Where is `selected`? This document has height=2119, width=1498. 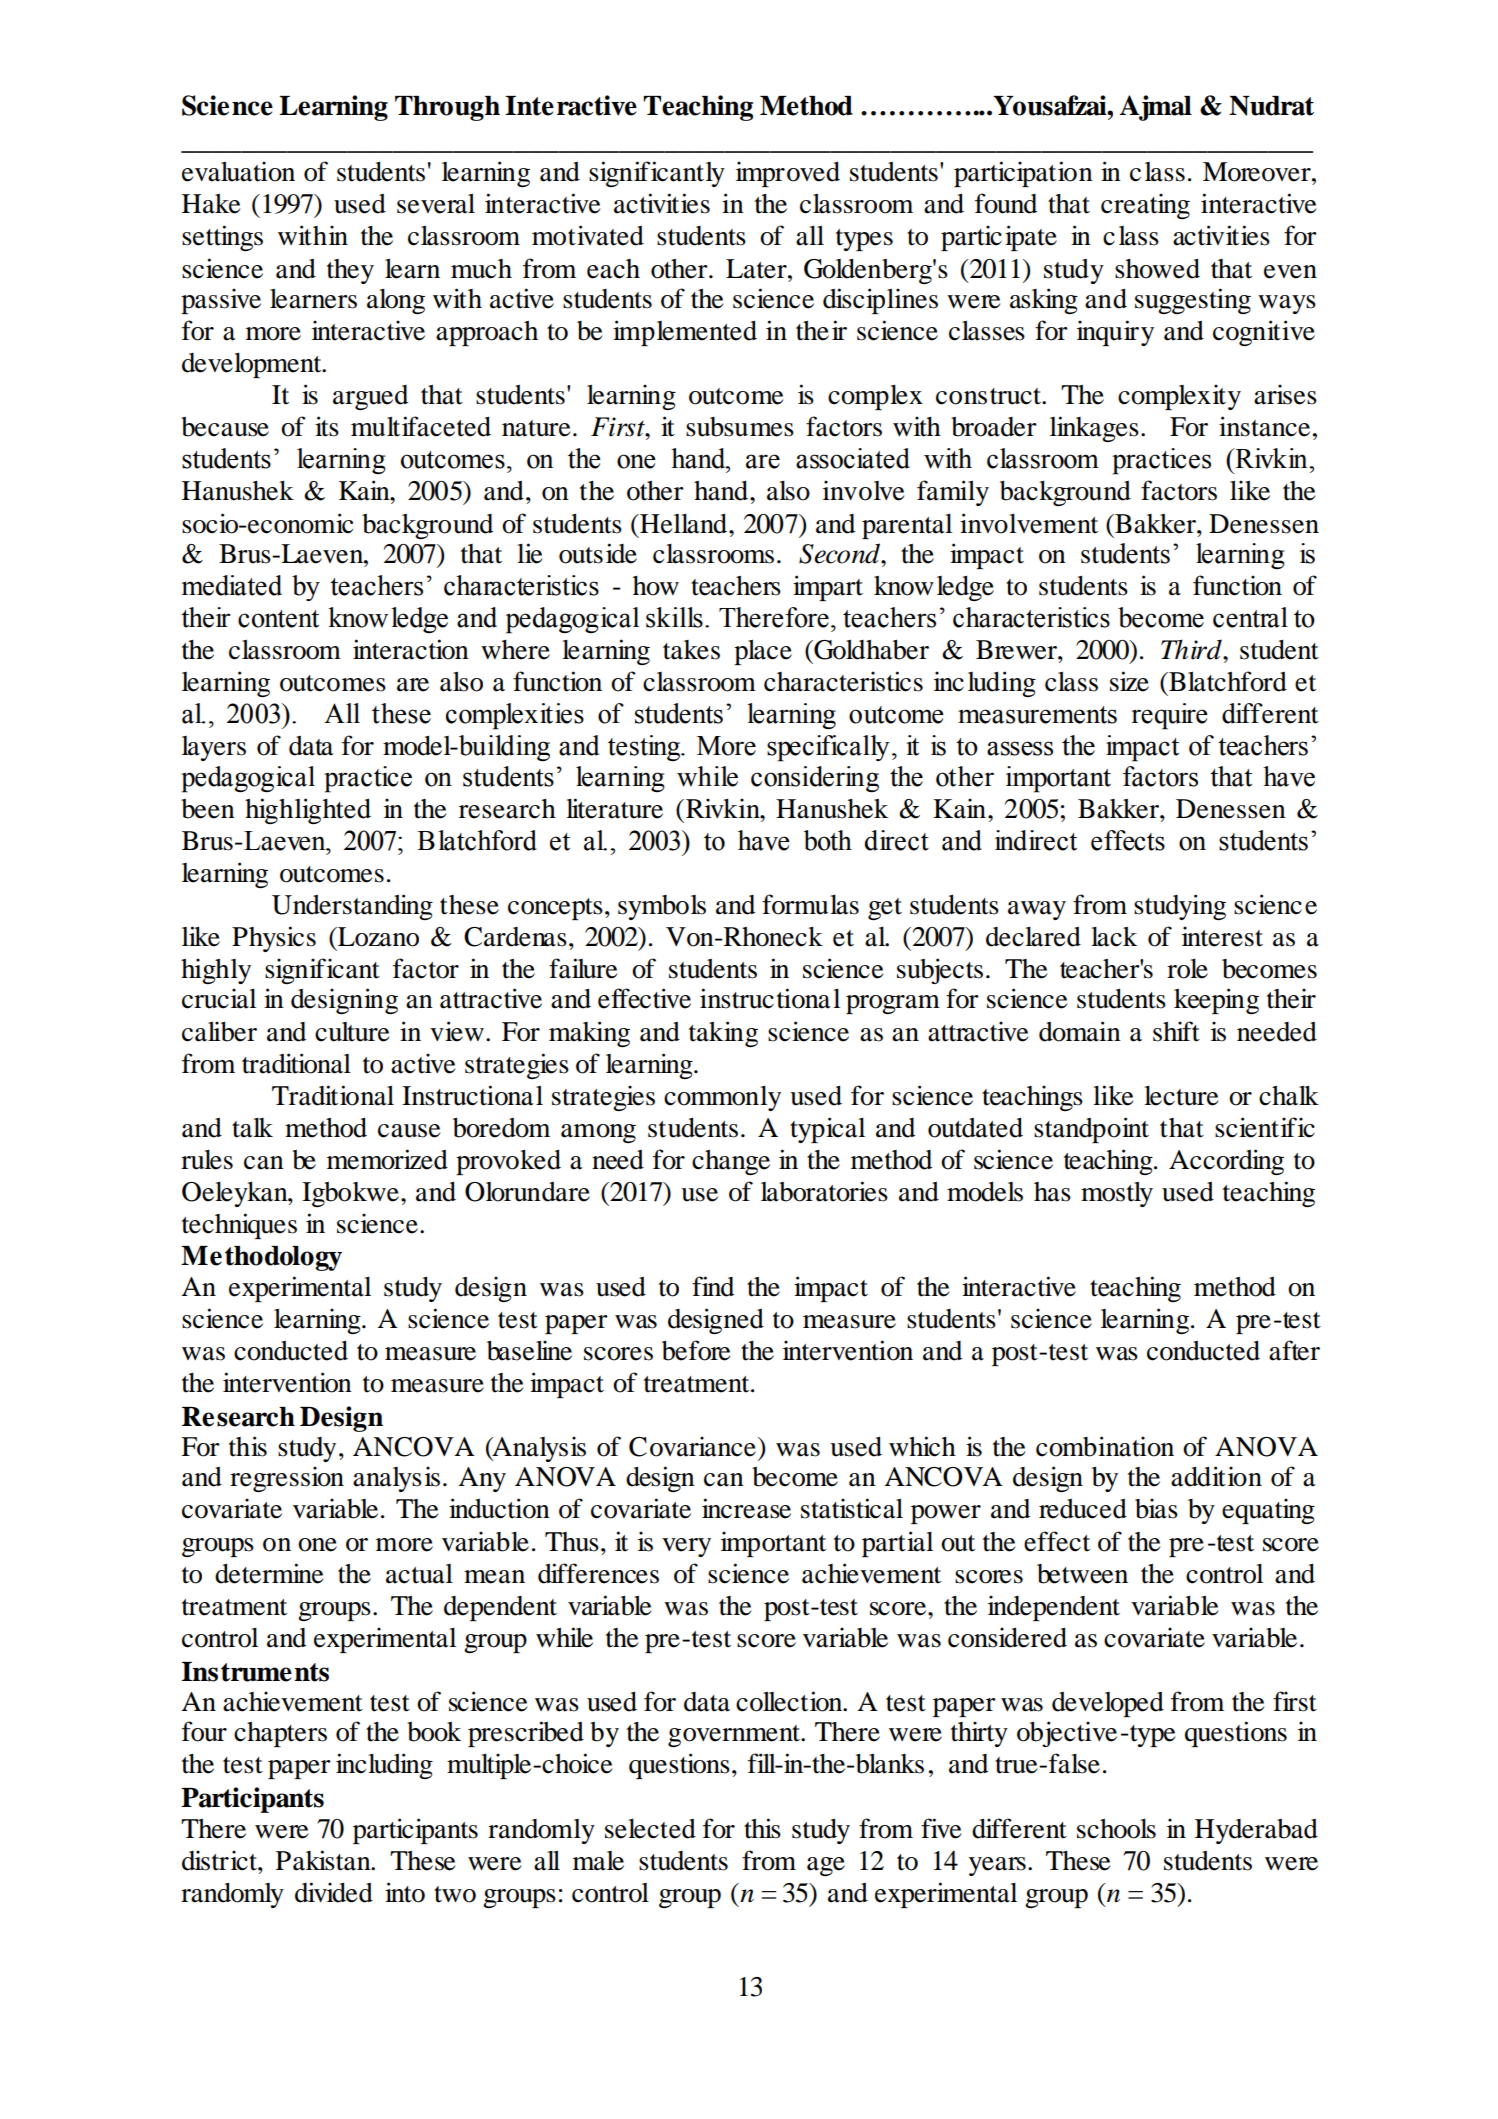 selected is located at coordinates (650, 1829).
